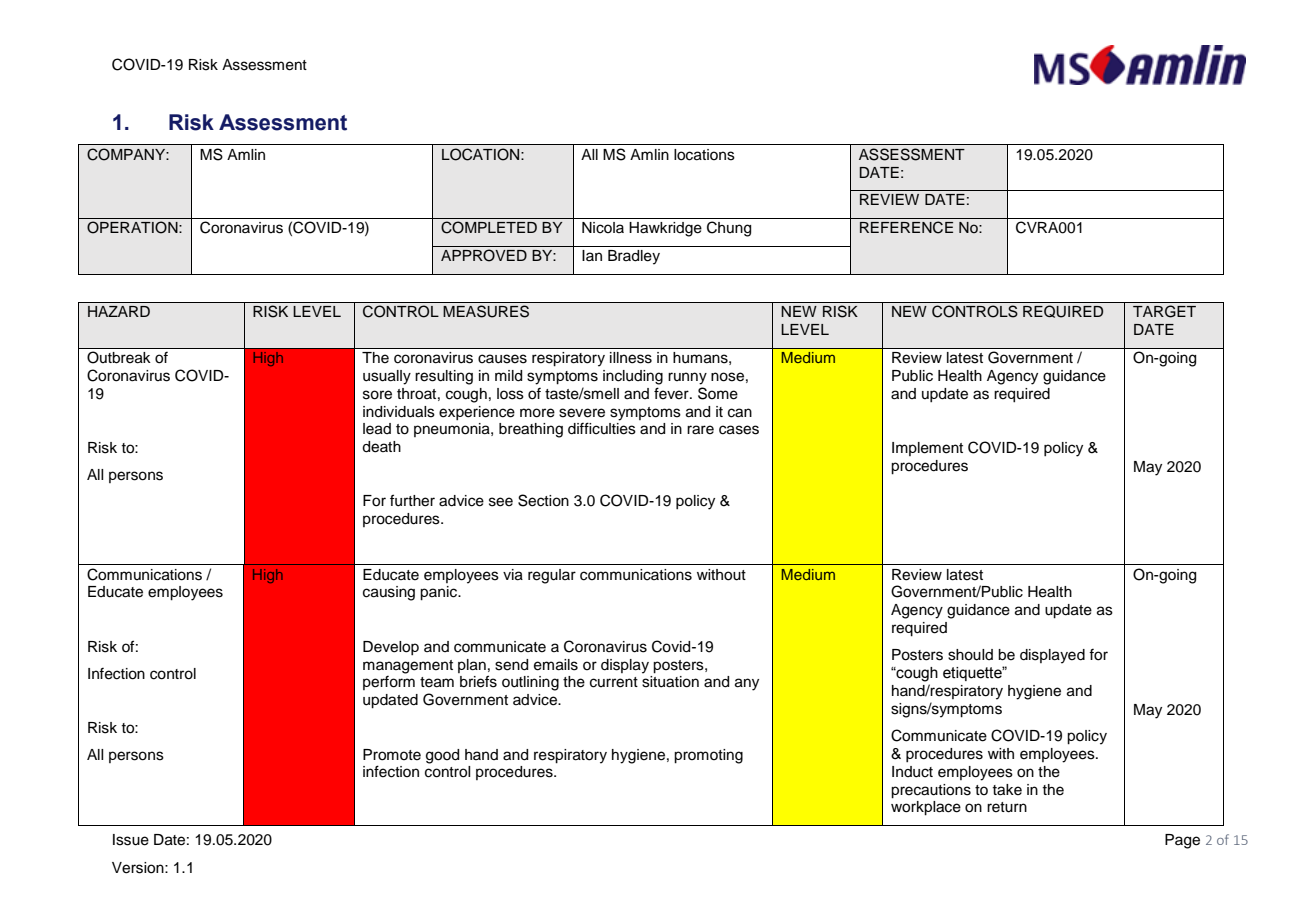 The width and height of the screenshot is (1308, 924). I want to click on further, so click(412, 500).
